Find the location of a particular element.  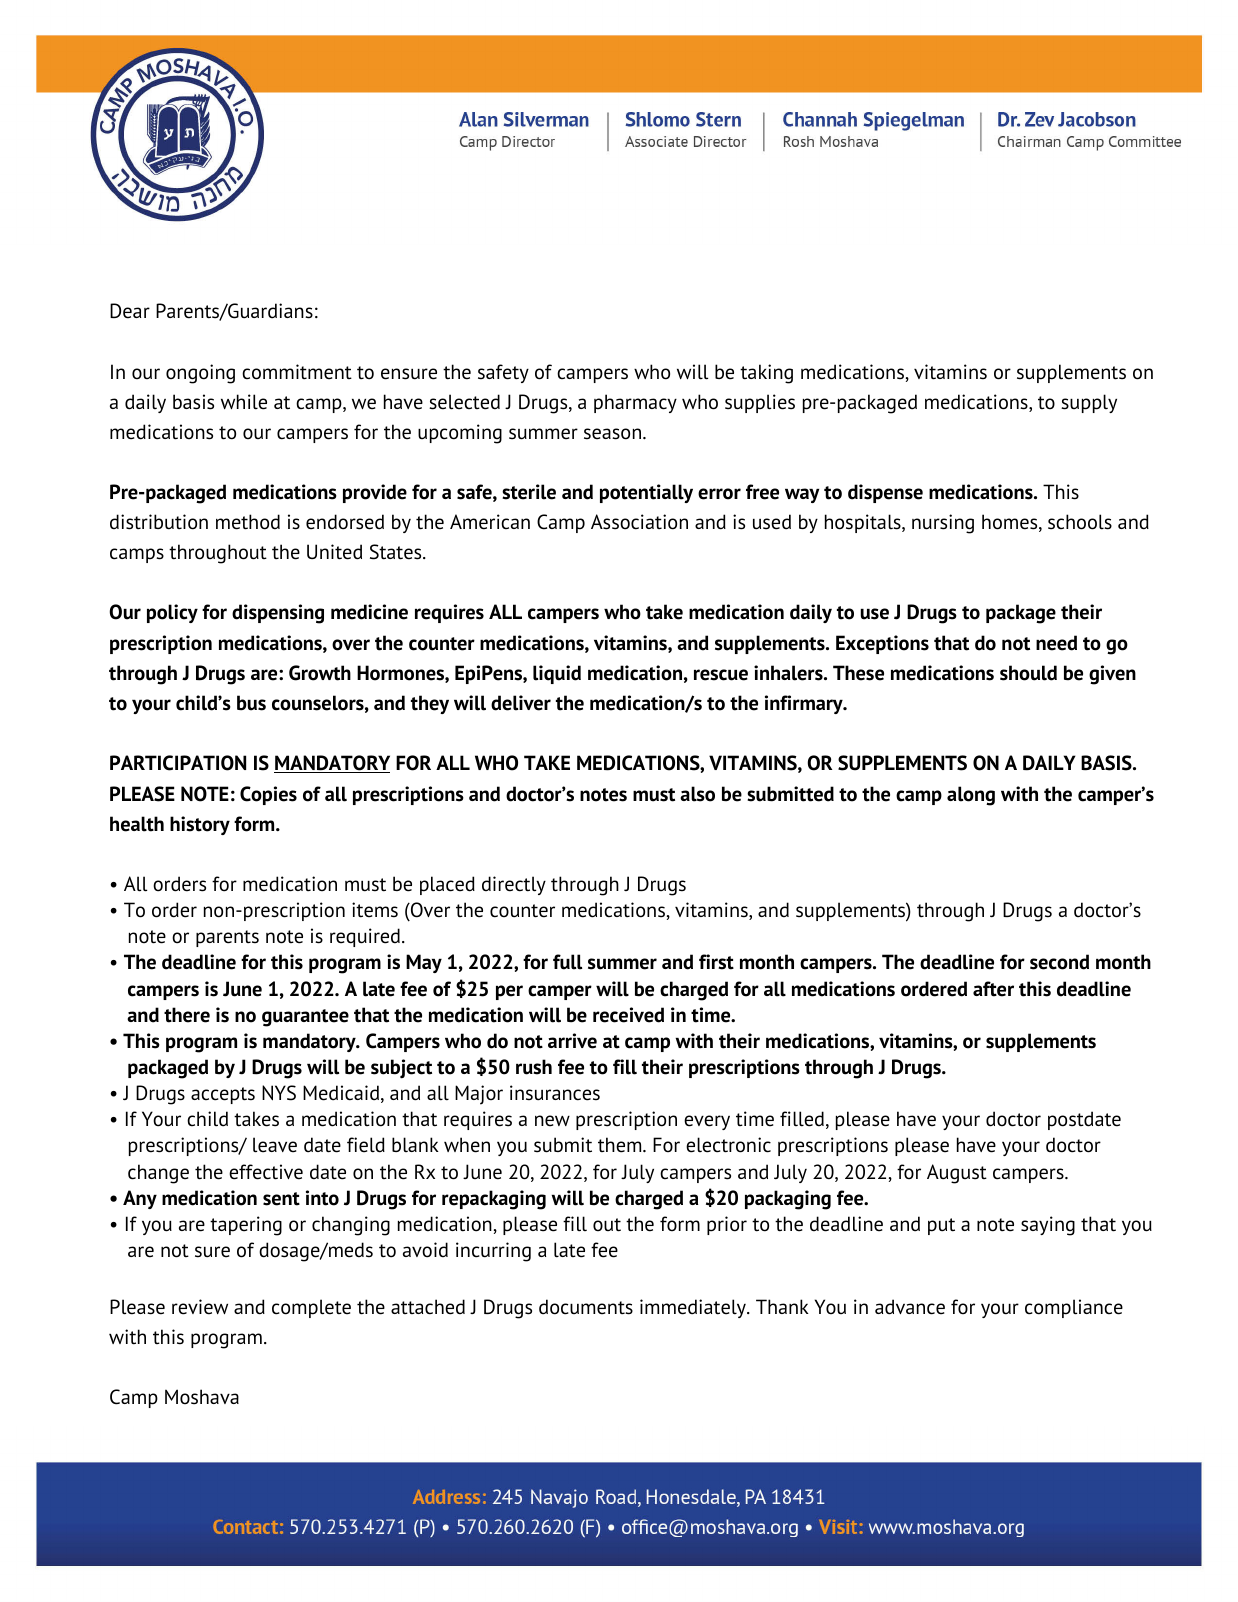

Copies is located at coordinates (268, 795).
